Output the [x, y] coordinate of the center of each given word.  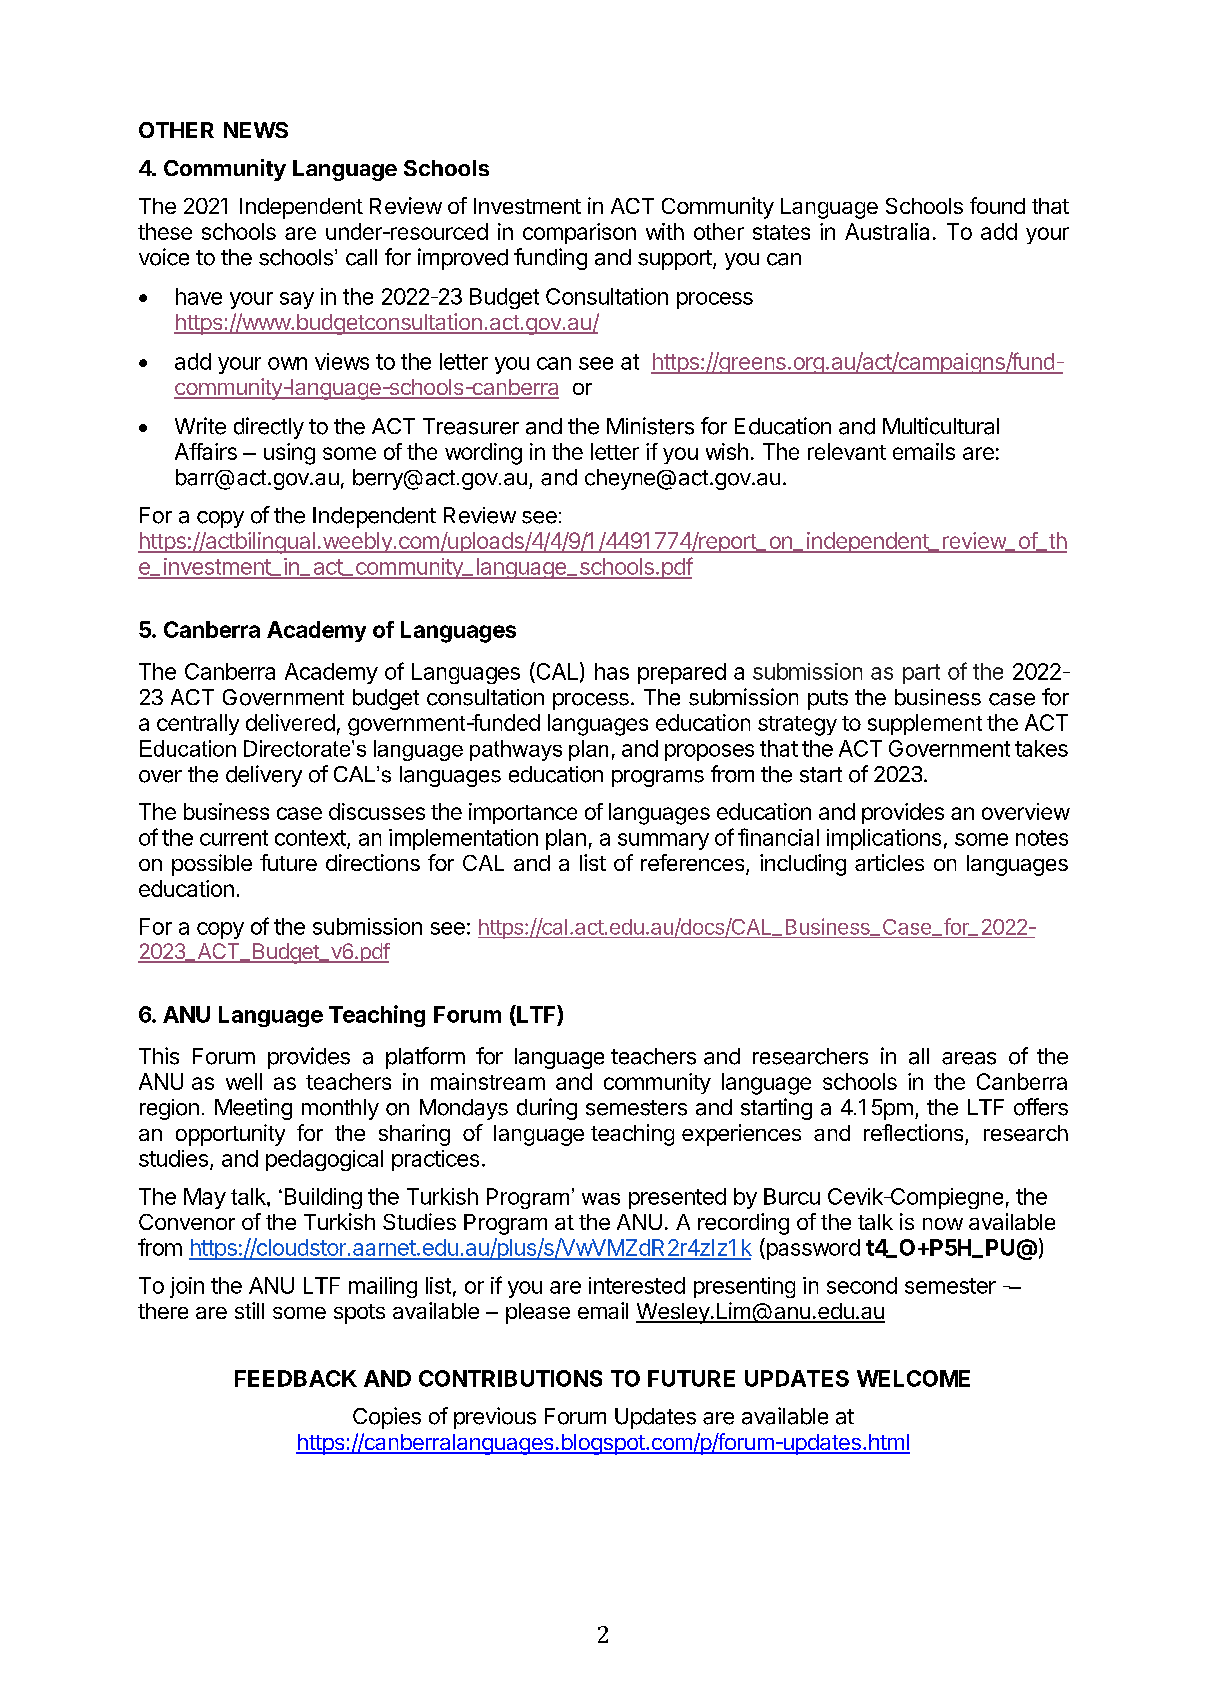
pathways [516, 750]
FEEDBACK [296, 1378]
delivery [264, 776]
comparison [579, 233]
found [997, 205]
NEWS [256, 130]
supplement [925, 724]
